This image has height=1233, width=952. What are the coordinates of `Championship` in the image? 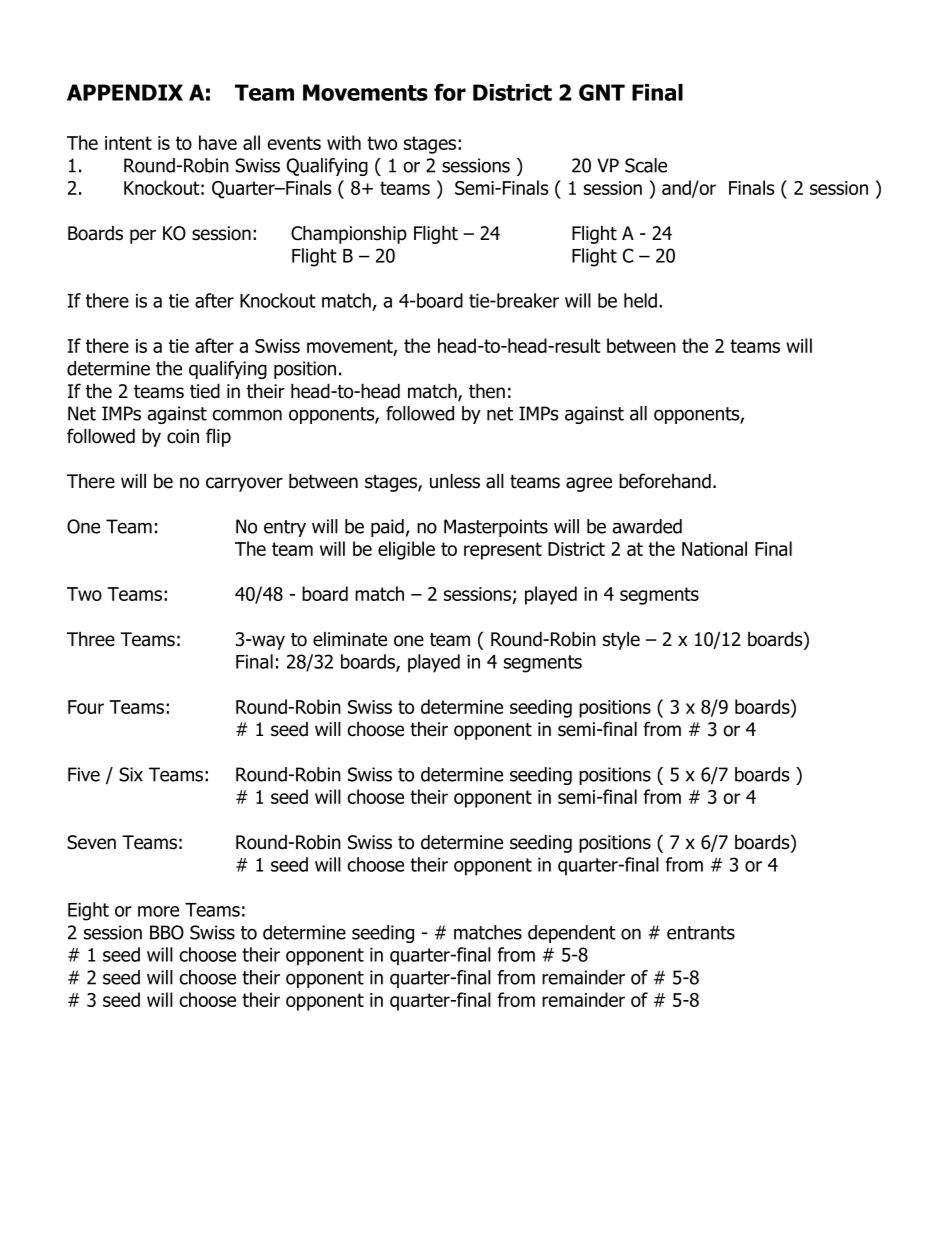 It's located at (349, 234).
